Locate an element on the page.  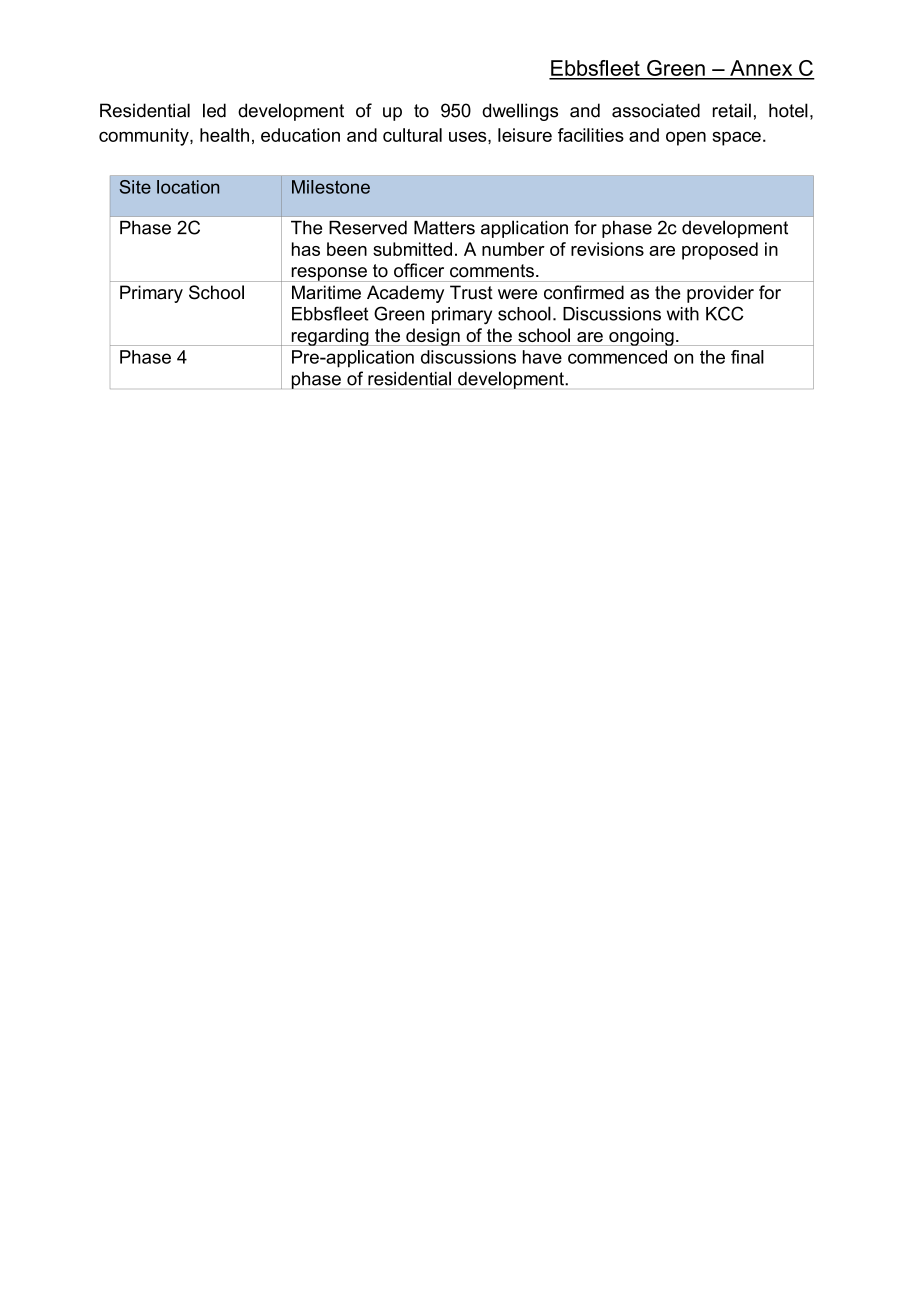
regarding is located at coordinates (330, 337).
